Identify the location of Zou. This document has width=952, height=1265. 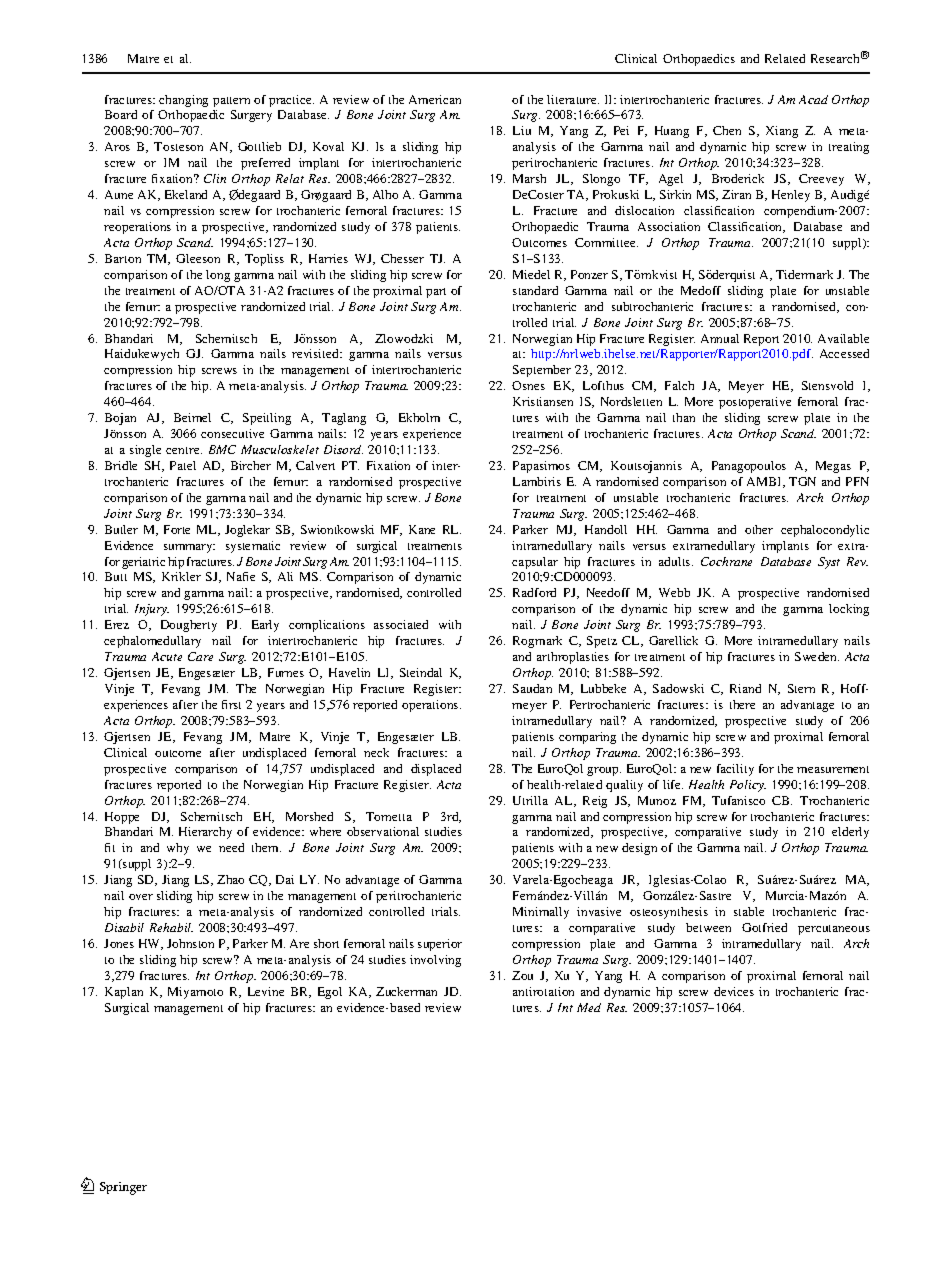
(522, 975).
